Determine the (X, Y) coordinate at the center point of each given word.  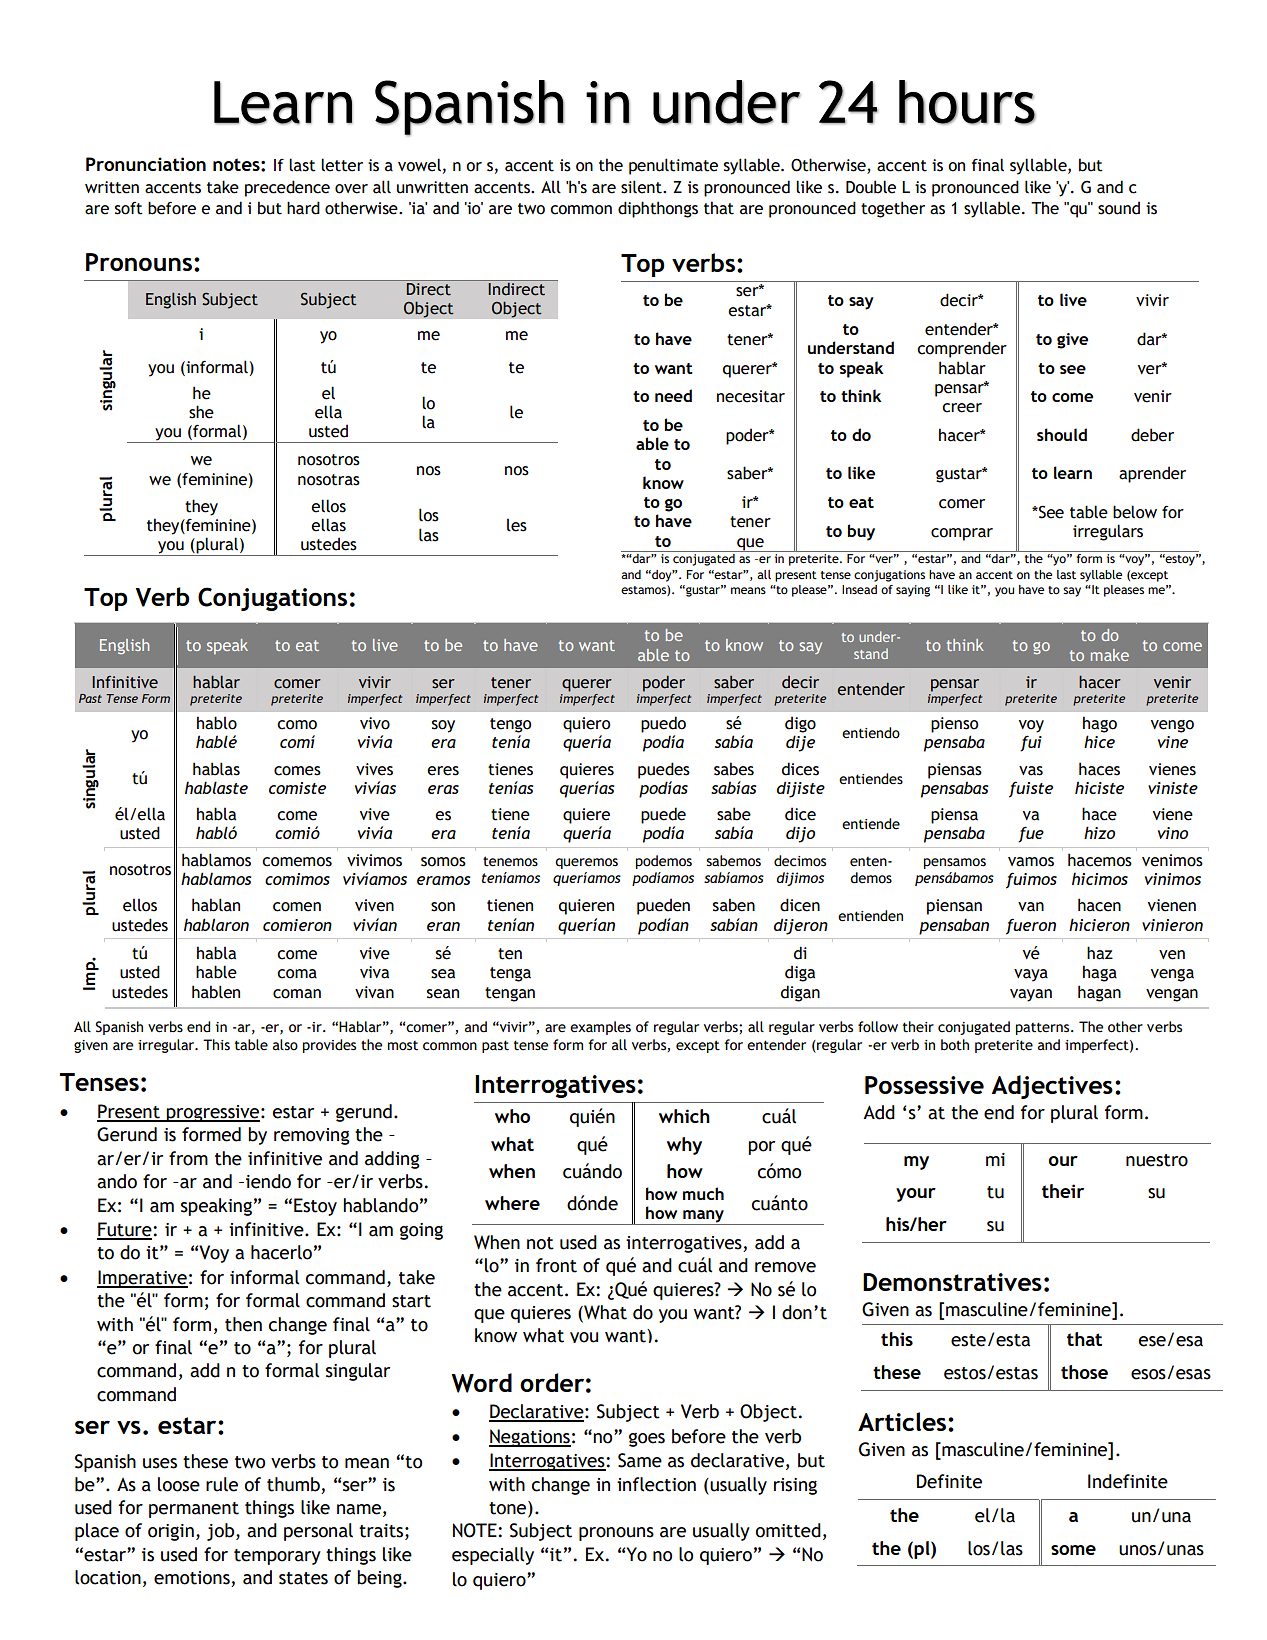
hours (967, 102)
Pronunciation (146, 164)
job (222, 1532)
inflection (656, 1484)
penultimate (673, 166)
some (1073, 1550)
